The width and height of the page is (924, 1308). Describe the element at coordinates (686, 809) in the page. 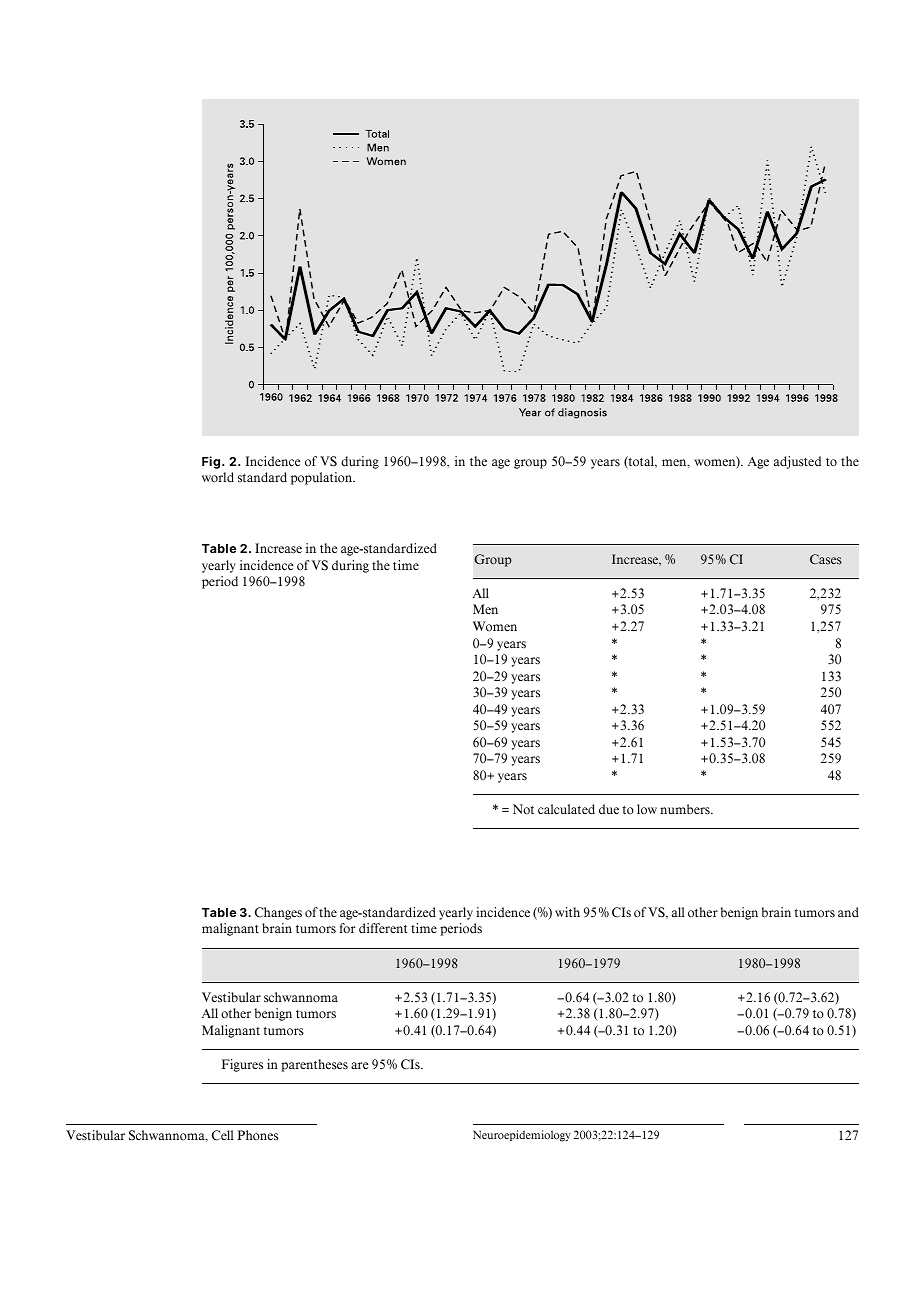

I see `numbers` at that location.
